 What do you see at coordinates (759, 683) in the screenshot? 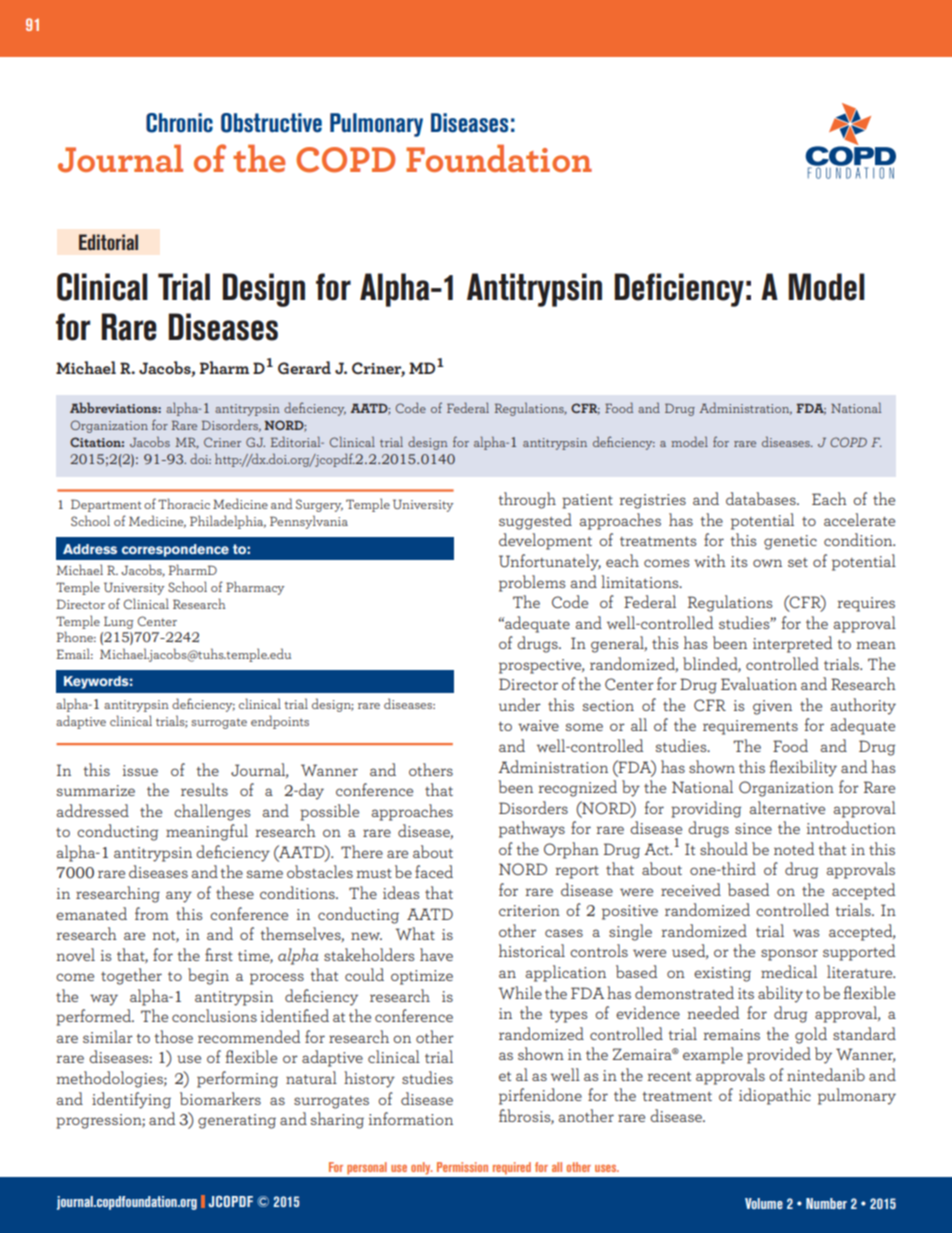
I see `Evaluation` at bounding box center [759, 683].
